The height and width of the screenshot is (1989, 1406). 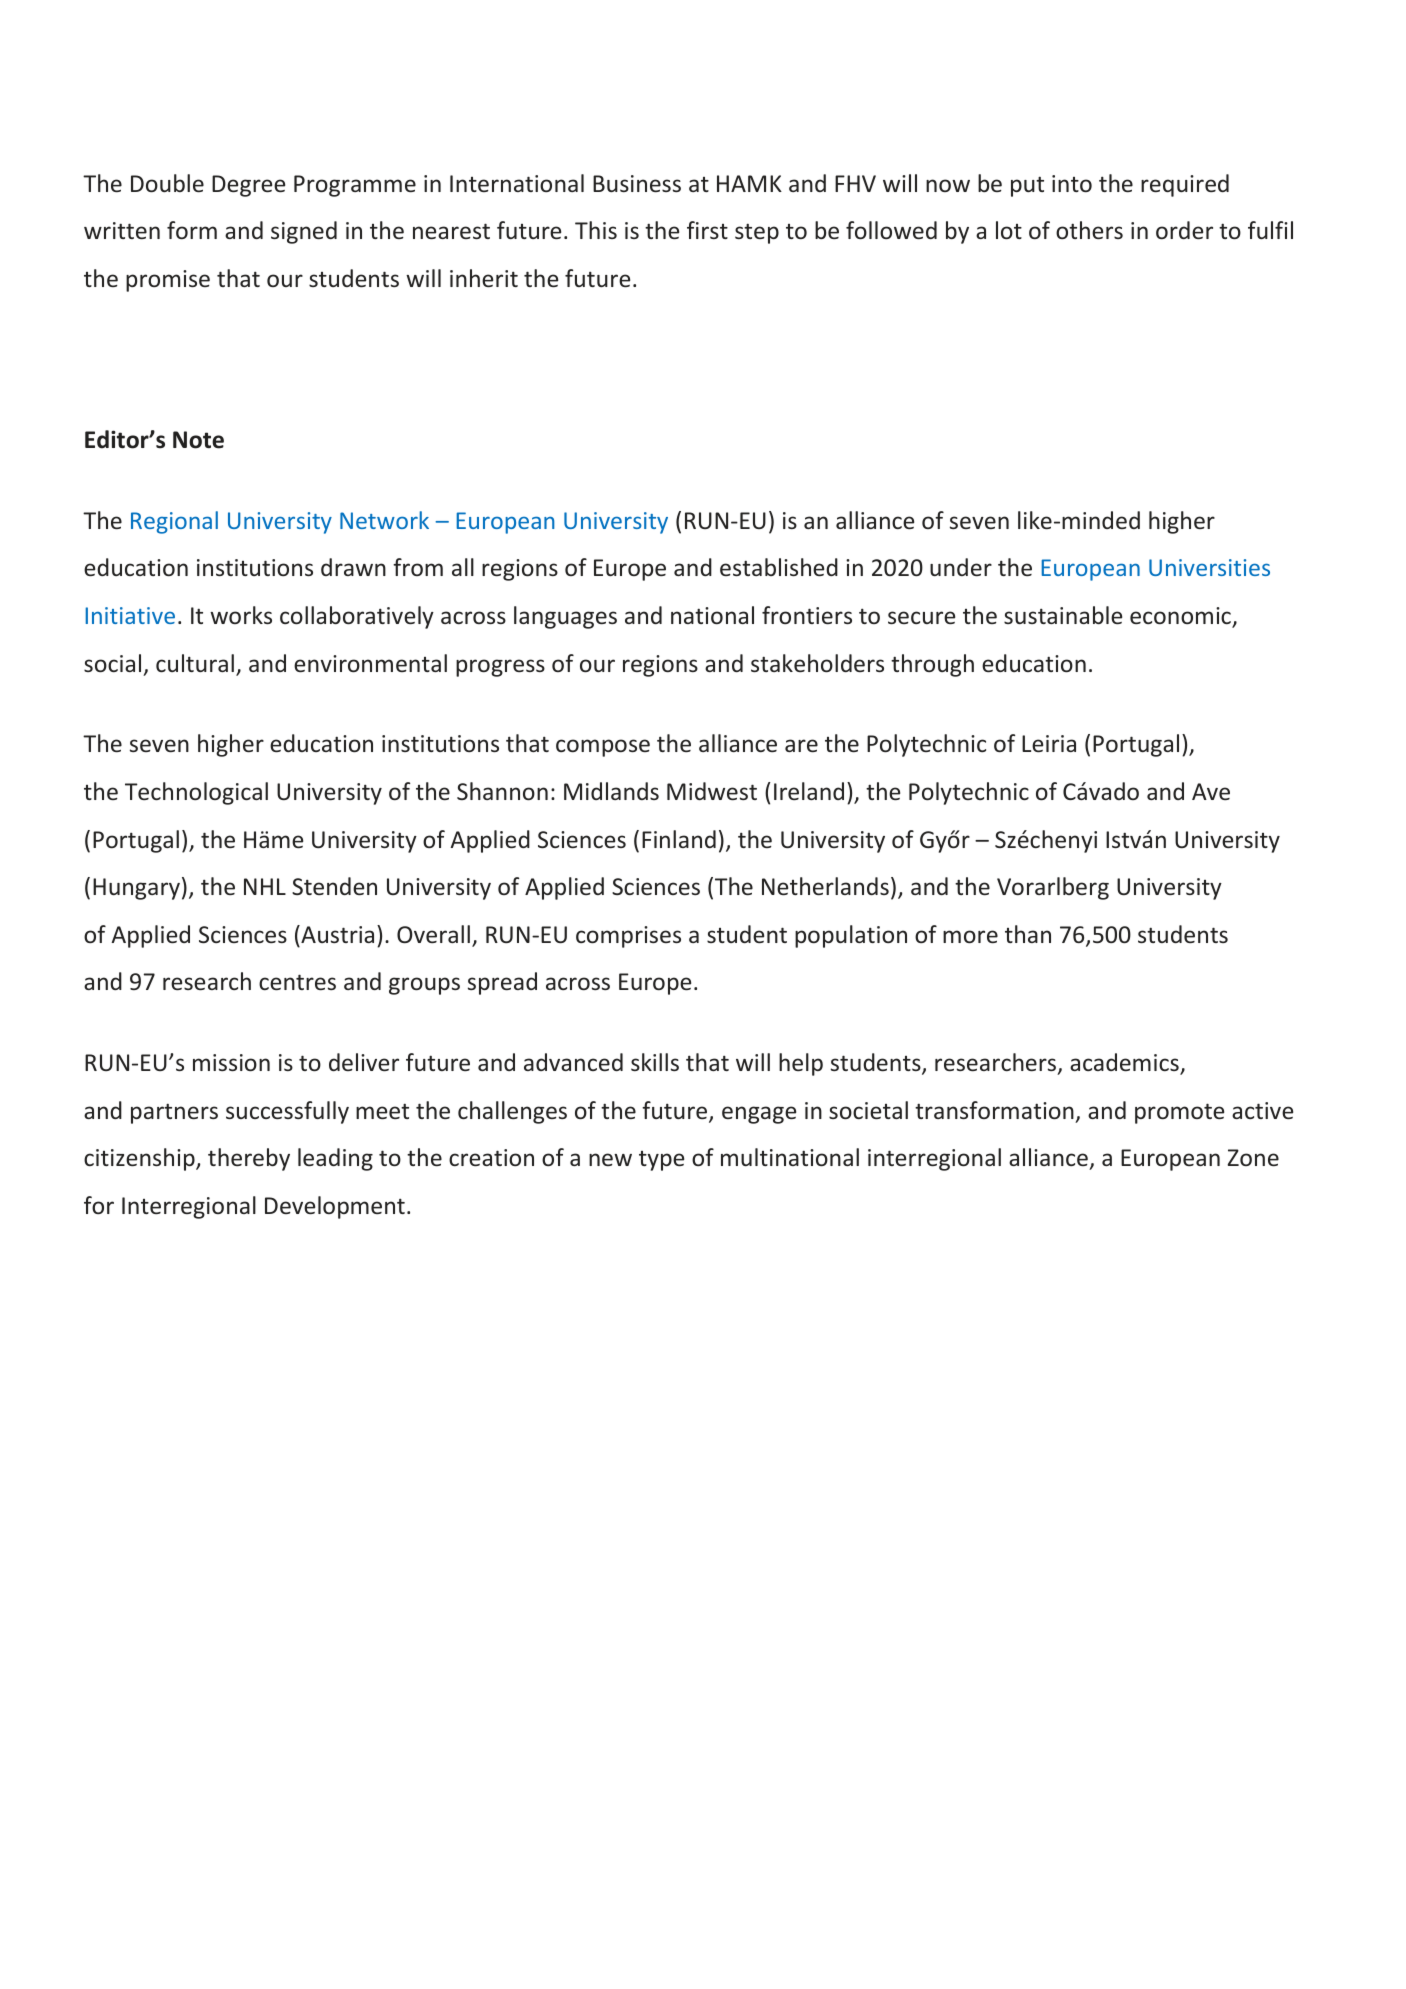 I want to click on Zone, so click(x=1253, y=1158).
